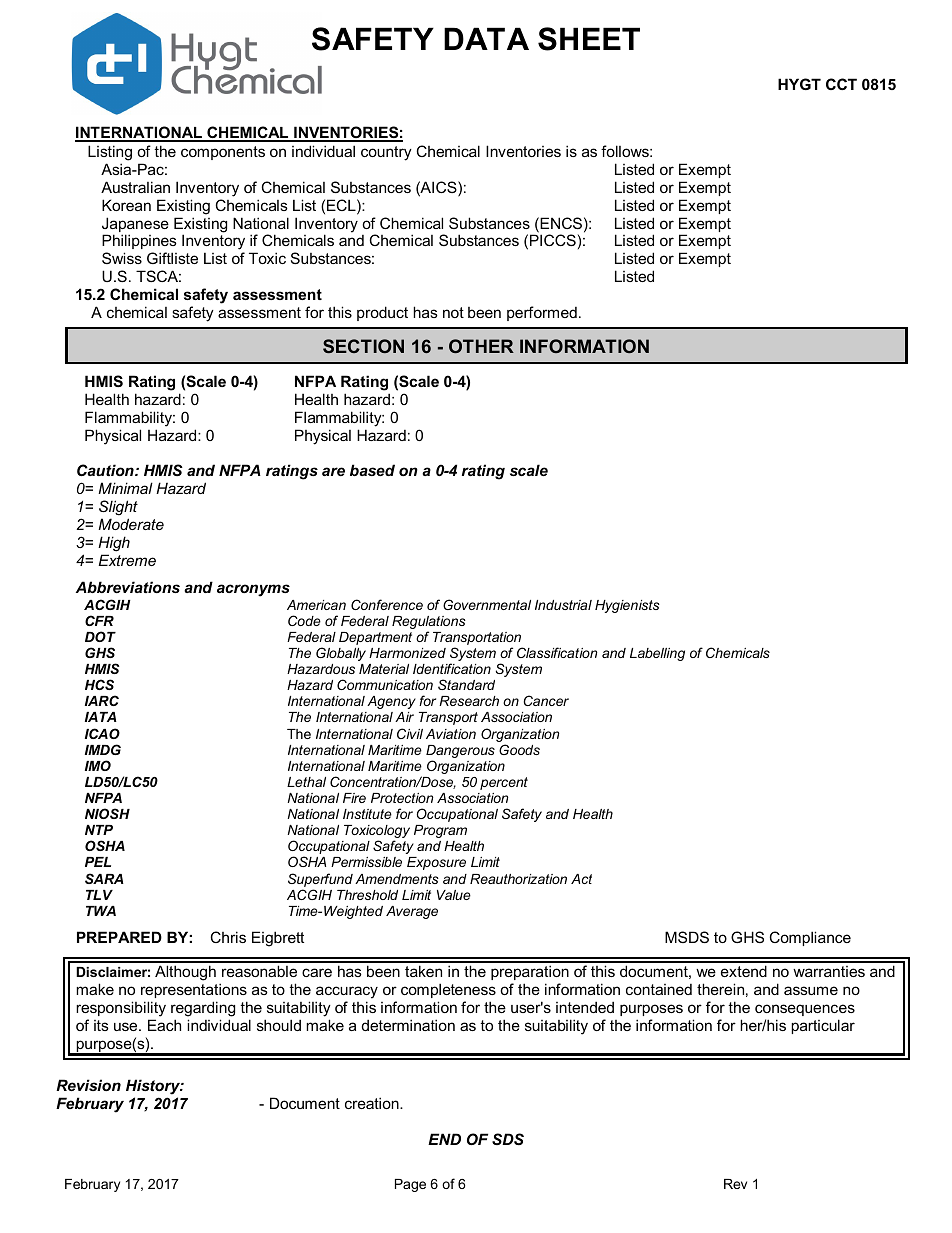 This screenshot has width=952, height=1233. What do you see at coordinates (486, 38) in the screenshot?
I see `DATA` at bounding box center [486, 38].
